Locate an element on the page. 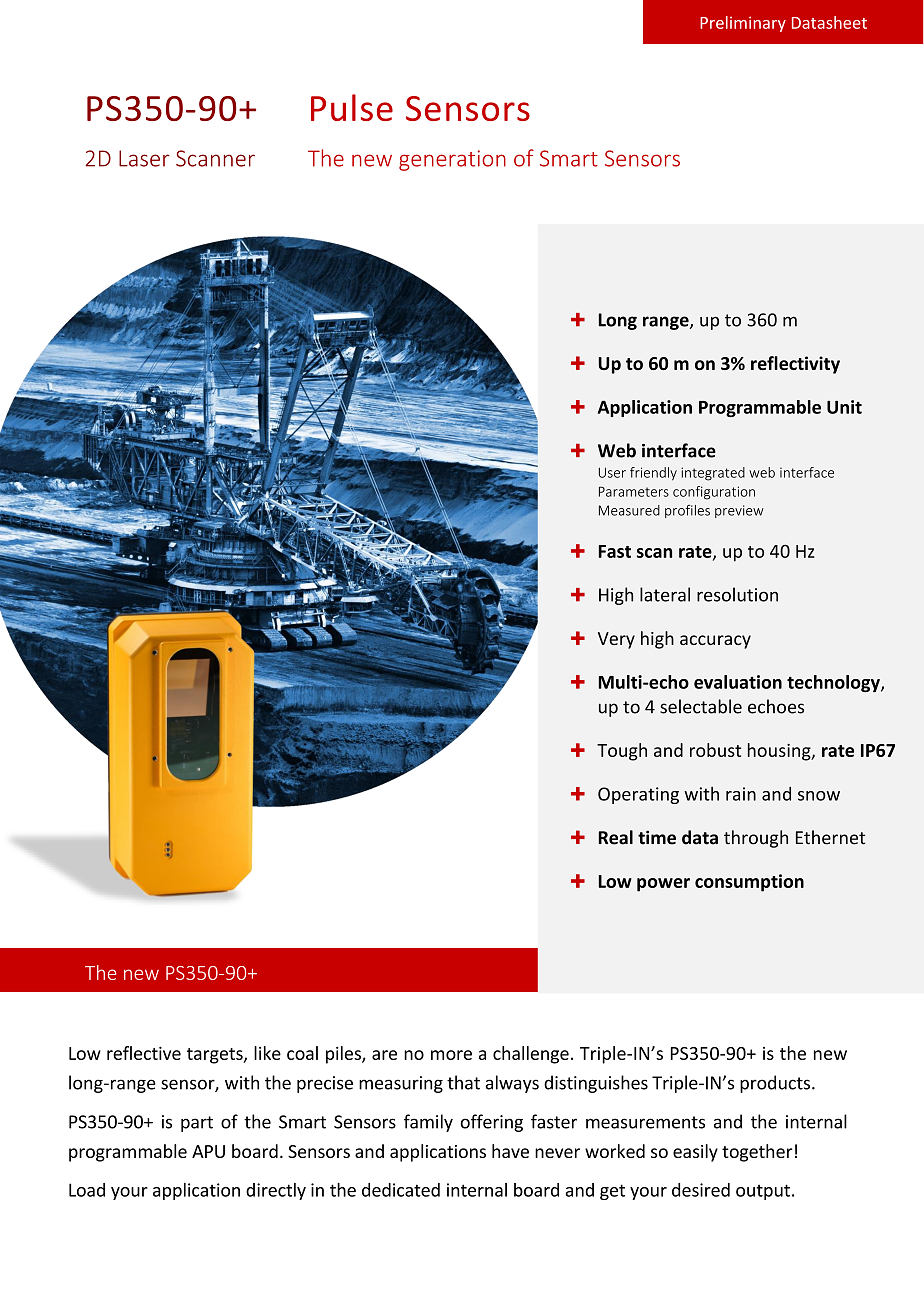 The image size is (924, 1308). User is located at coordinates (612, 472).
